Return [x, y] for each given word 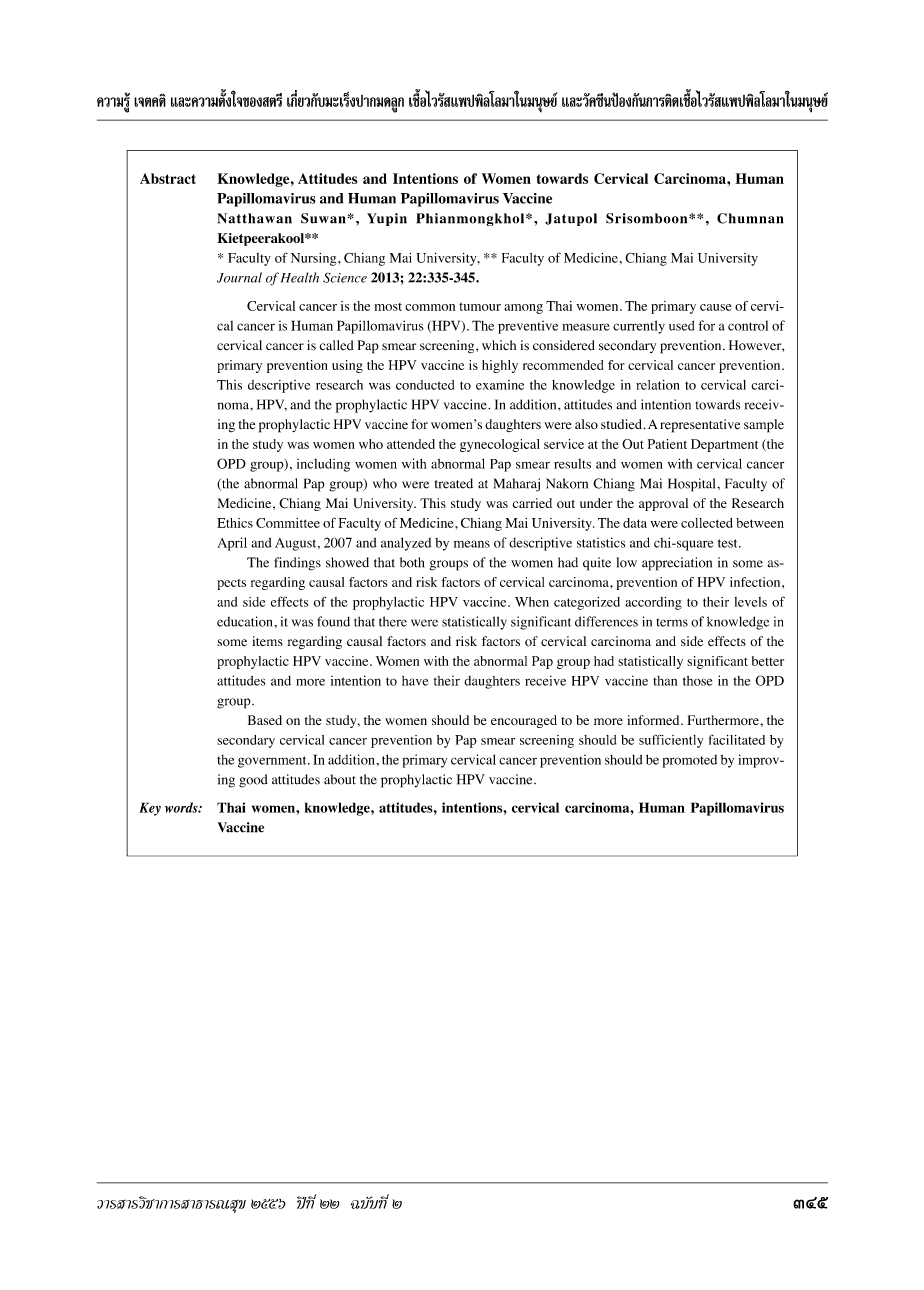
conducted [425, 385]
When [532, 602]
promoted [690, 761]
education [246, 621]
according [653, 603]
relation [658, 385]
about [340, 779]
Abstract [168, 178]
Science [345, 277]
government [273, 762]
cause [716, 307]
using [347, 366]
